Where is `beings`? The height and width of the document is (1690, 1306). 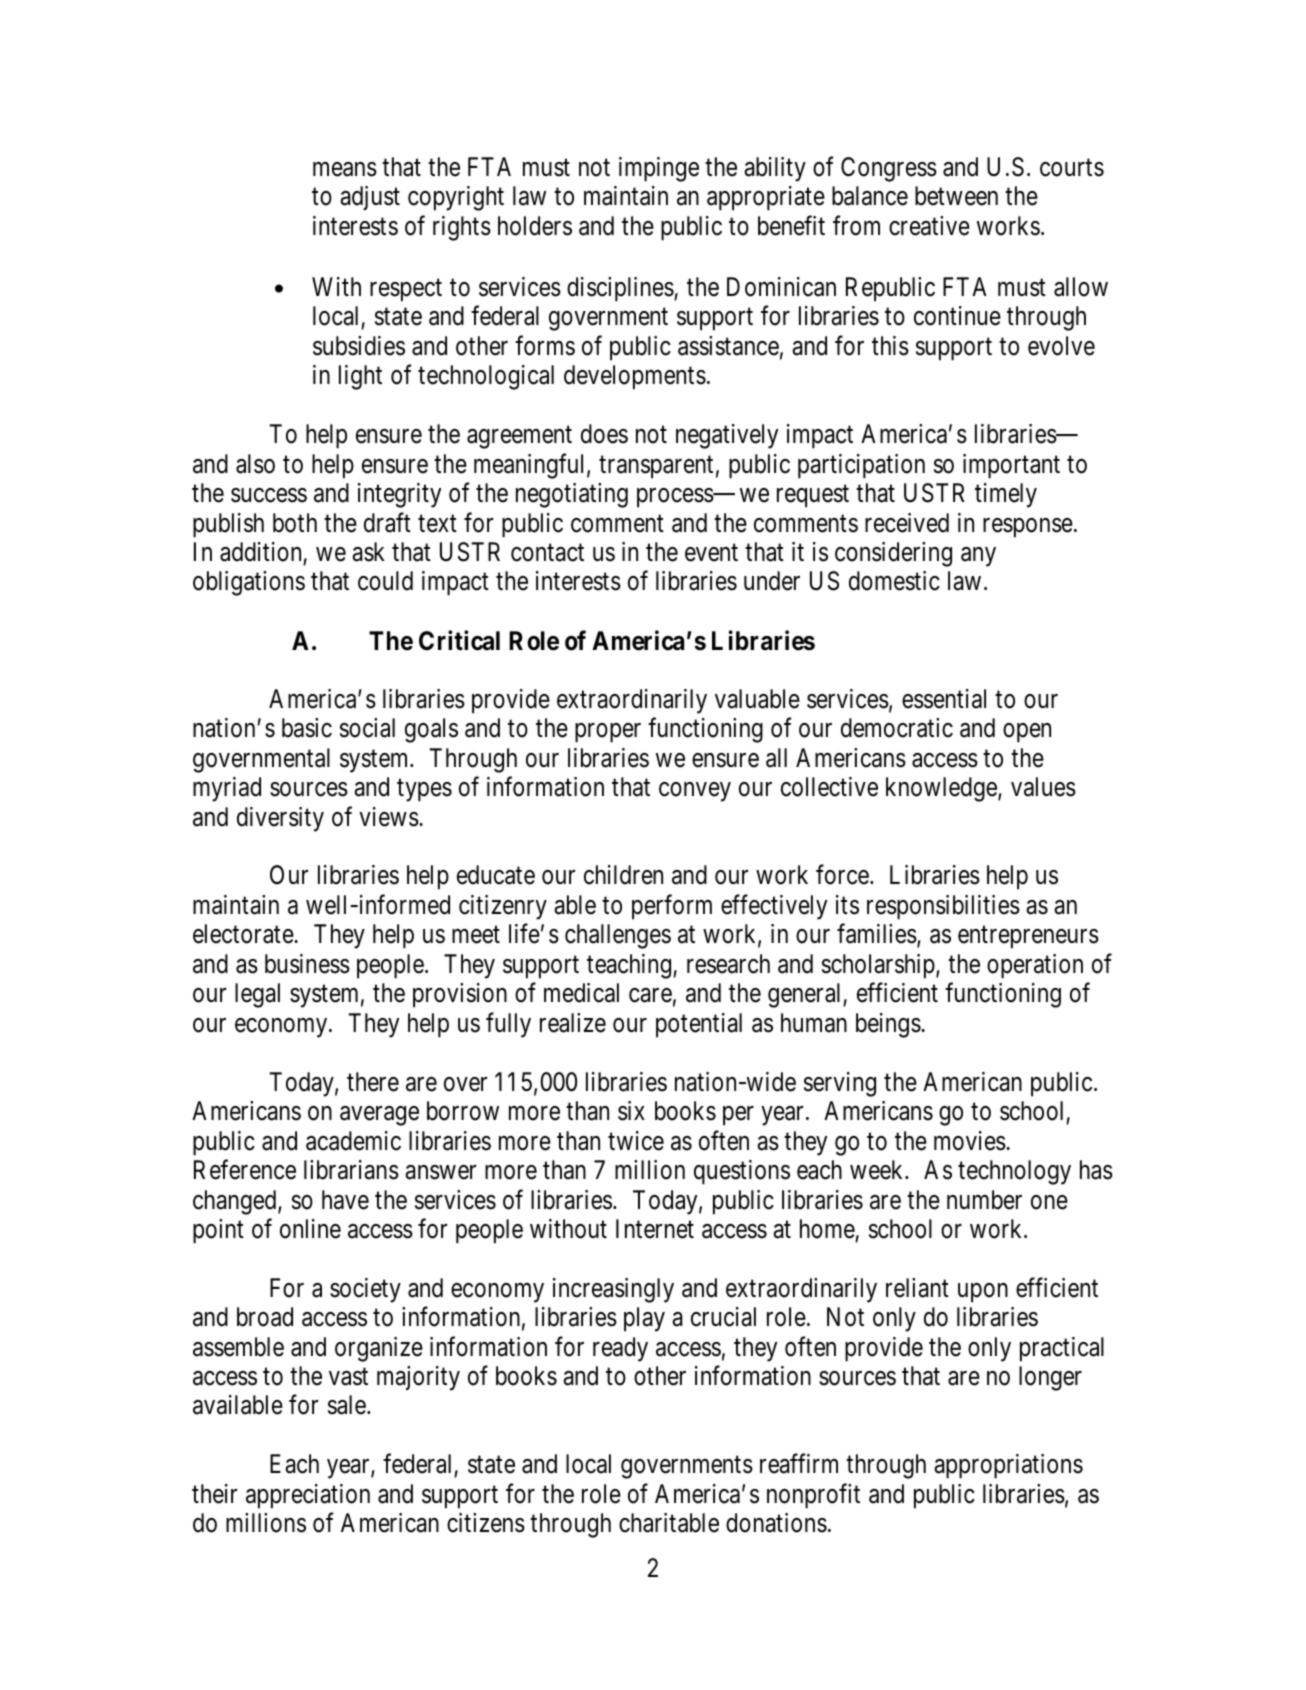
beings is located at coordinates (889, 1025).
